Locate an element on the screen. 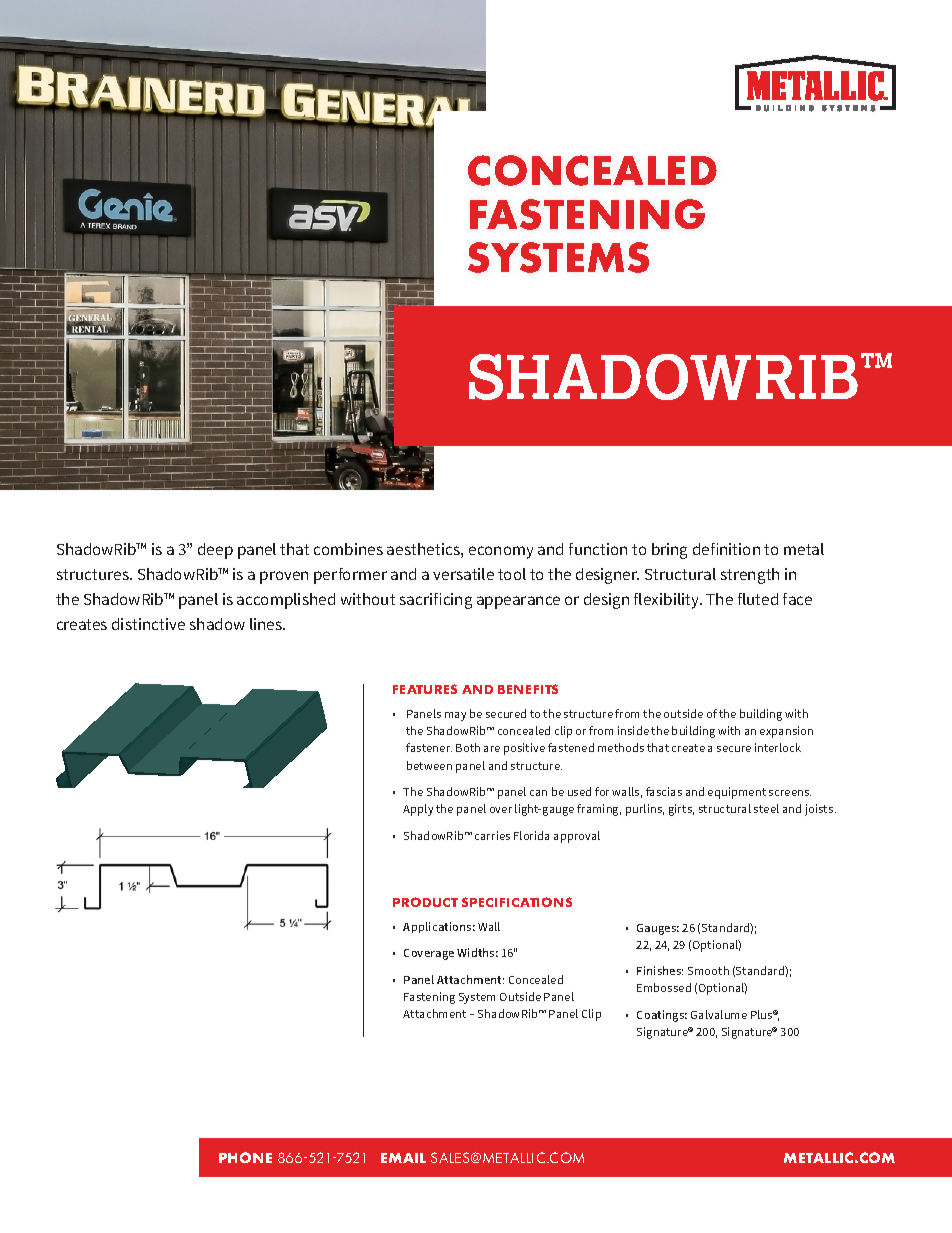 The width and height of the screenshot is (952, 1233). PHONE is located at coordinates (245, 1157).
